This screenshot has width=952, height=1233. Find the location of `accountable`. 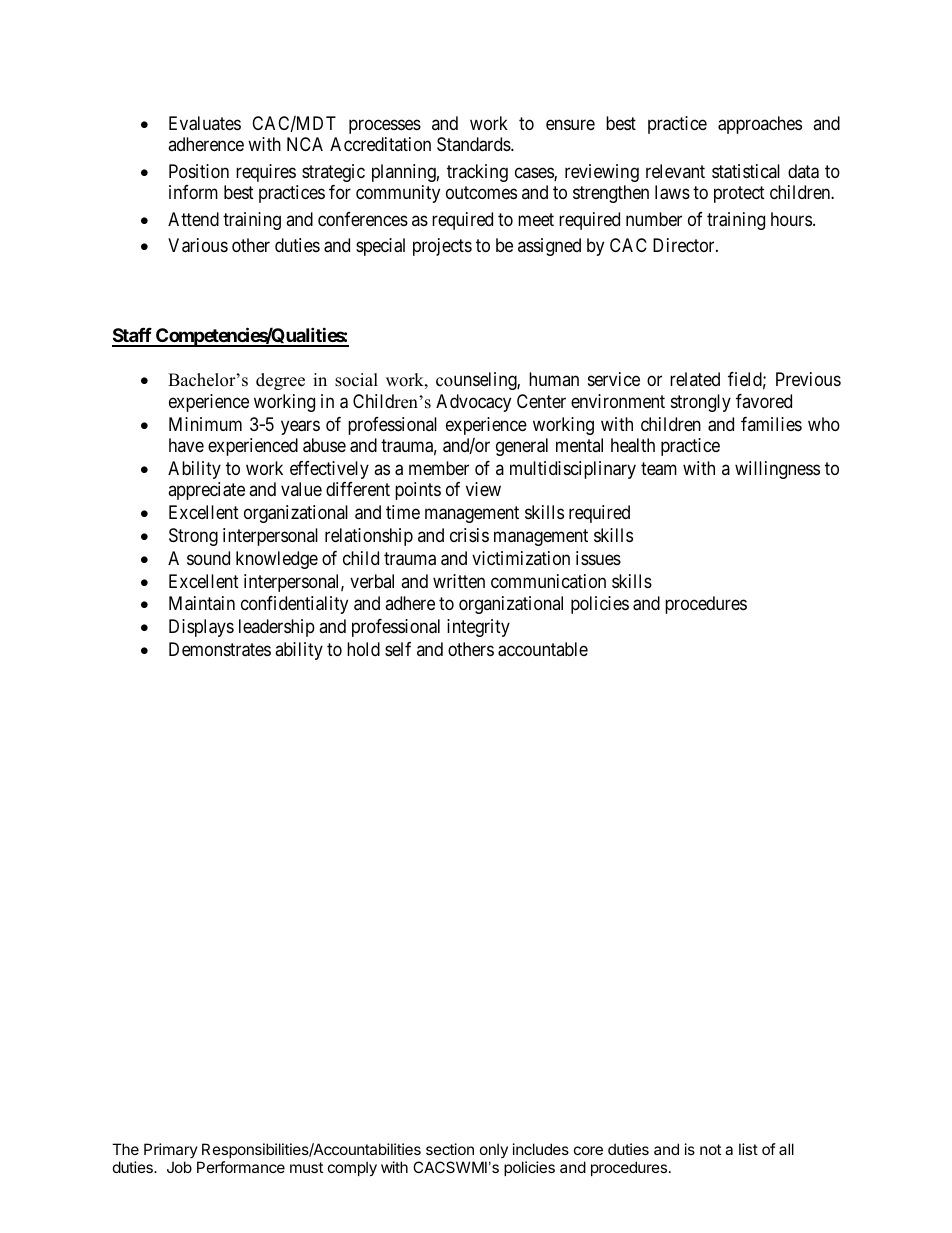

accountable is located at coordinates (543, 649).
